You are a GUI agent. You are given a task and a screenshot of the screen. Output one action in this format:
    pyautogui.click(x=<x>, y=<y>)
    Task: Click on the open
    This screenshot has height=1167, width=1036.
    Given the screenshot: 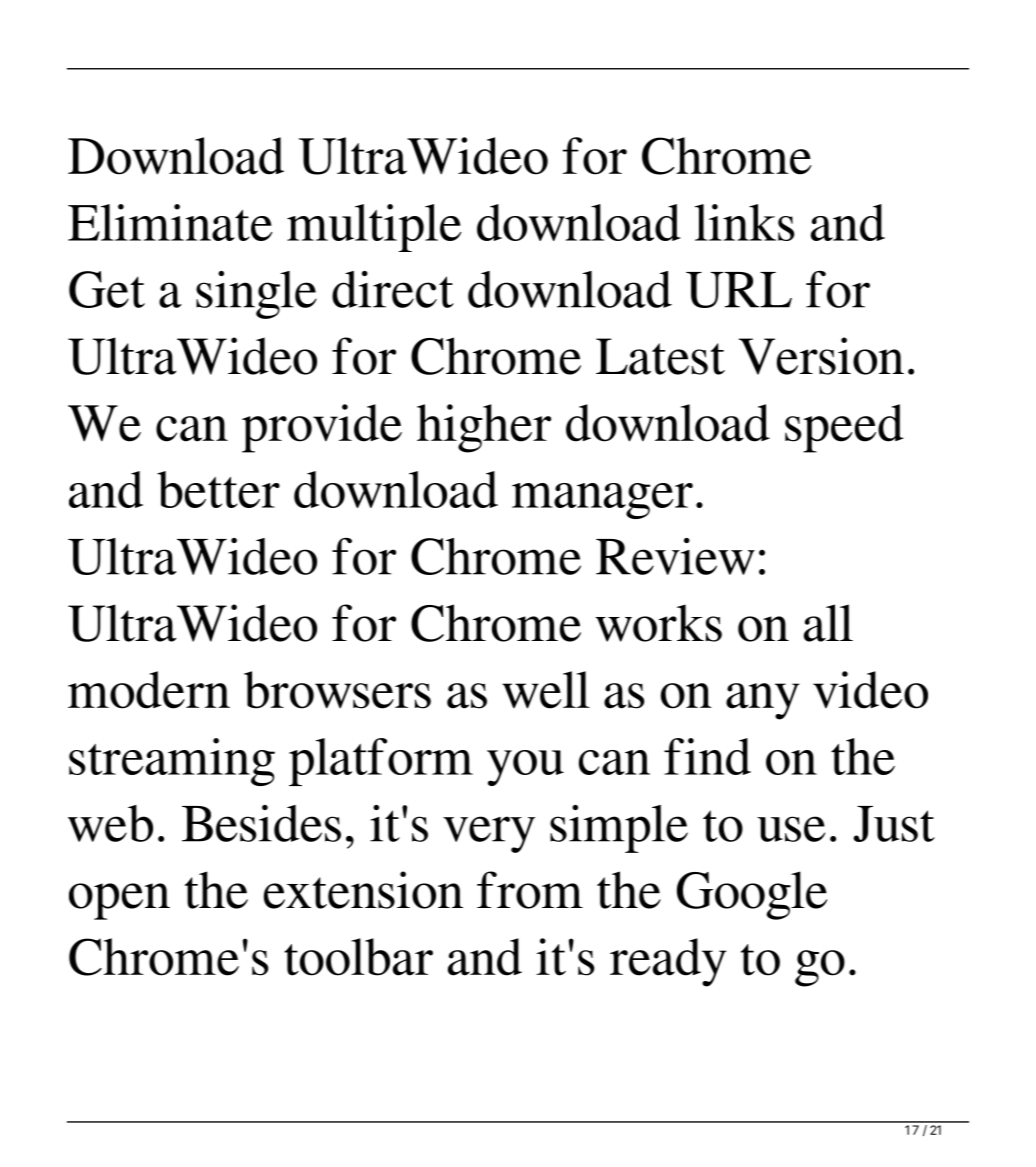 What is the action you would take?
    pyautogui.click(x=119, y=901)
